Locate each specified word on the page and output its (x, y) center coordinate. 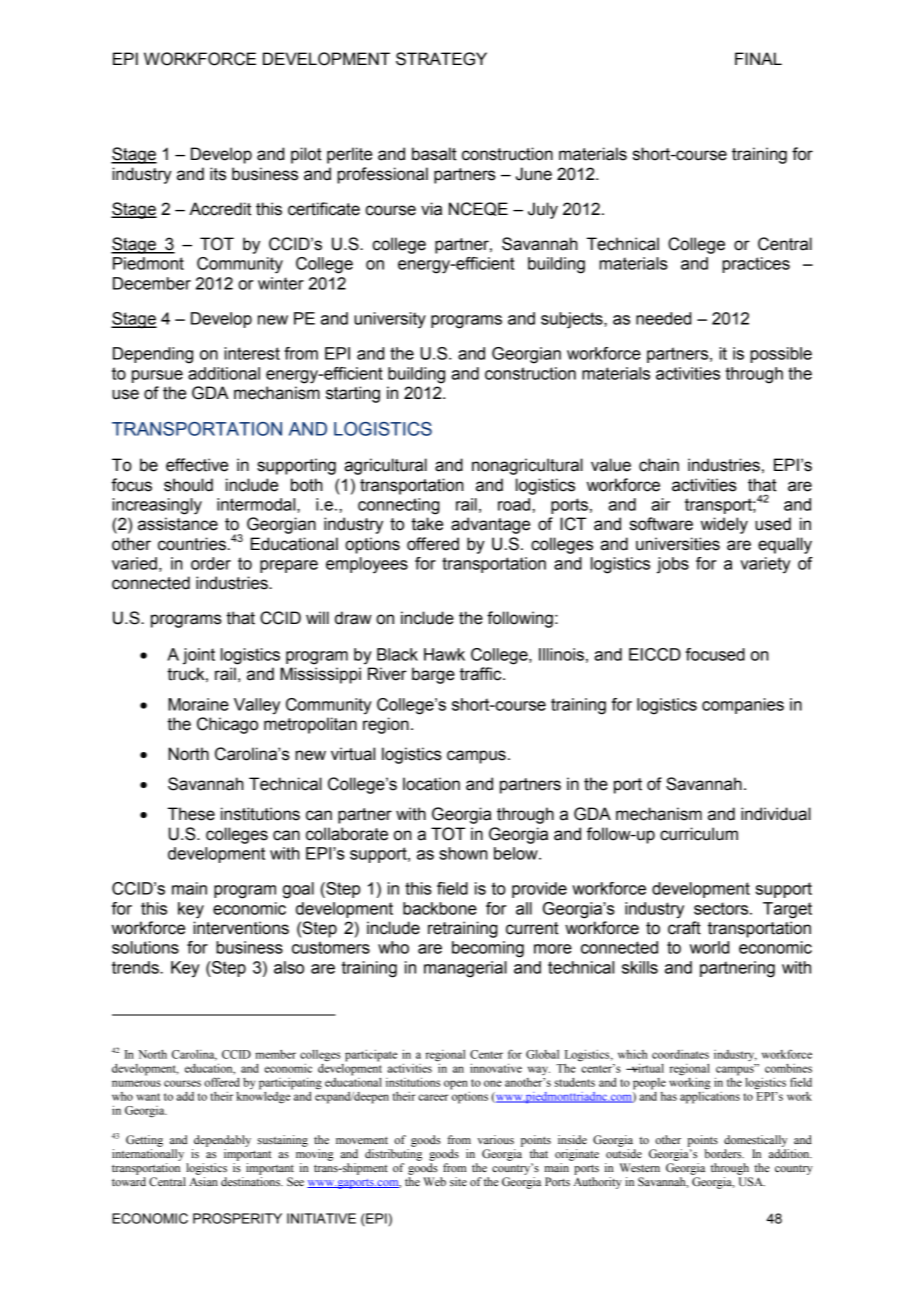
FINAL (758, 58)
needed (663, 318)
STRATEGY (441, 59)
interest (252, 353)
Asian (203, 1181)
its (218, 174)
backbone (440, 908)
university (390, 320)
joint (199, 656)
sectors (722, 908)
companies (743, 706)
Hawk (444, 654)
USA (752, 1182)
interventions (241, 928)
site (458, 1181)
